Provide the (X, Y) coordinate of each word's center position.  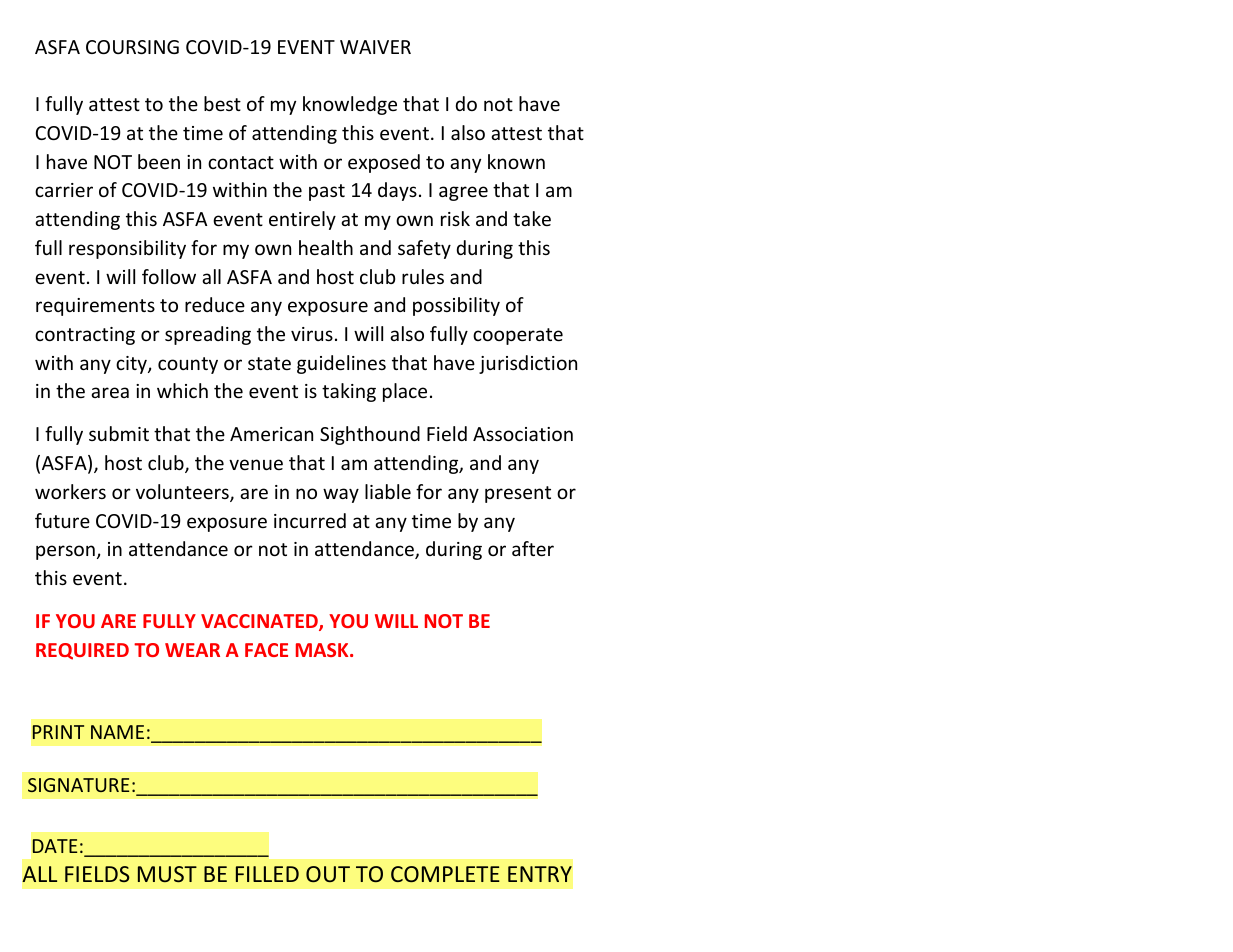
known (516, 161)
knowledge (350, 105)
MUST (167, 874)
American (271, 434)
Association (523, 434)
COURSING (132, 47)
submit (119, 433)
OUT (328, 874)
